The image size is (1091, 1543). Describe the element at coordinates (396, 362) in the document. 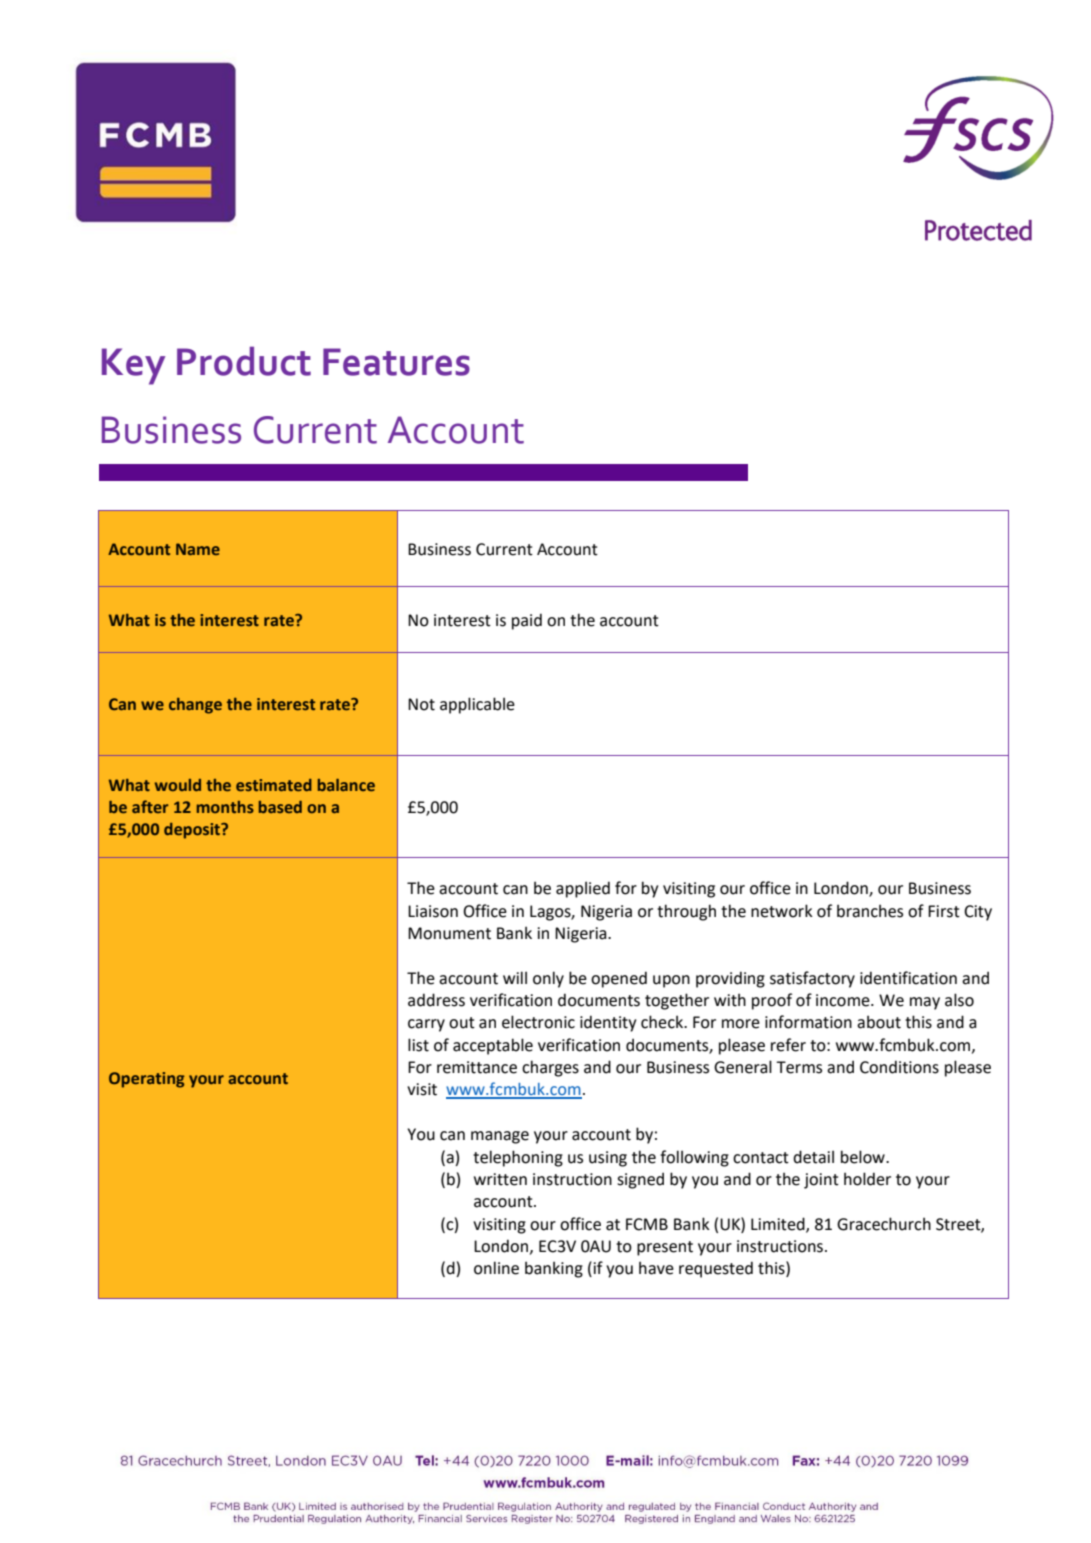

I see `Features` at that location.
